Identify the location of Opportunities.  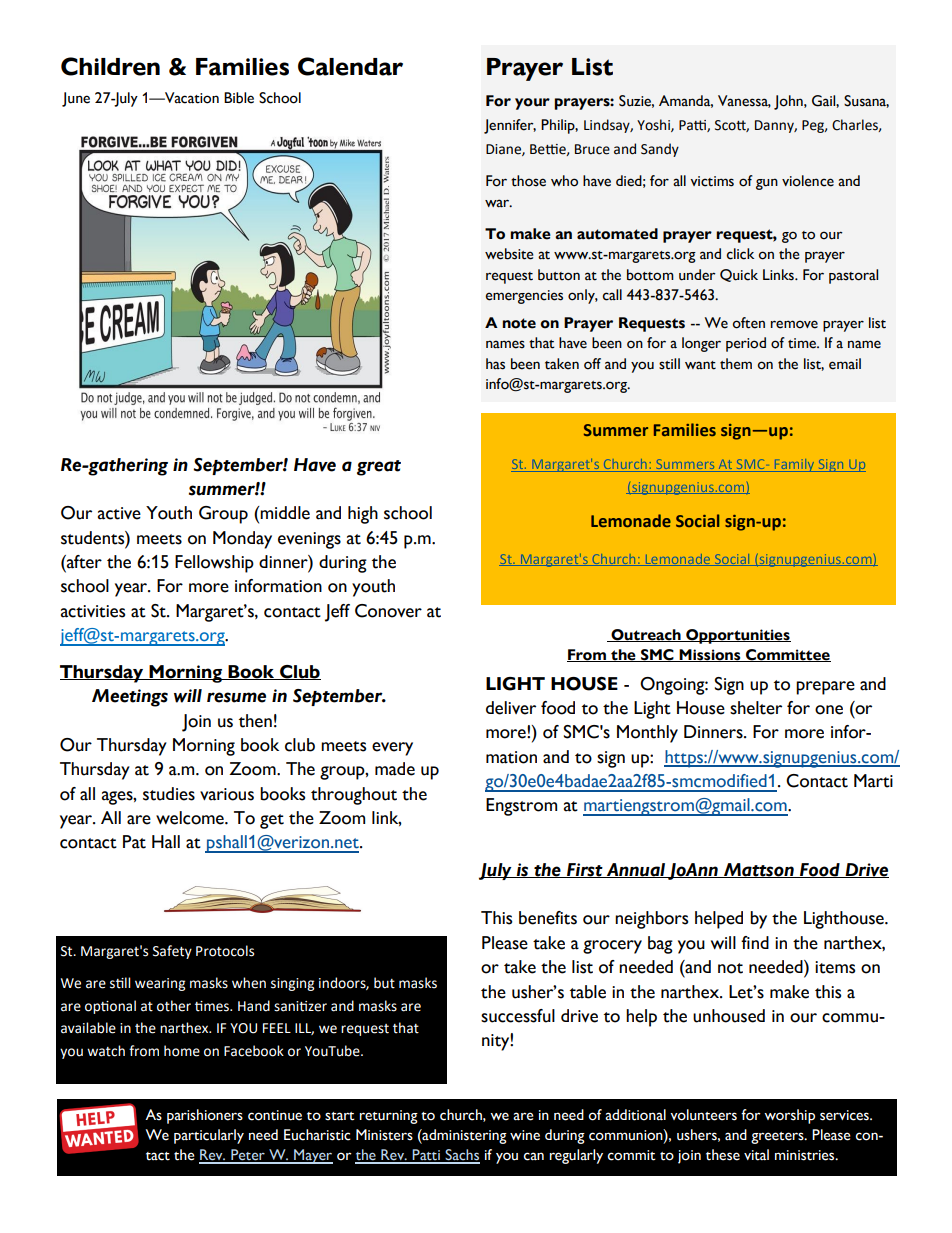
(737, 636).
